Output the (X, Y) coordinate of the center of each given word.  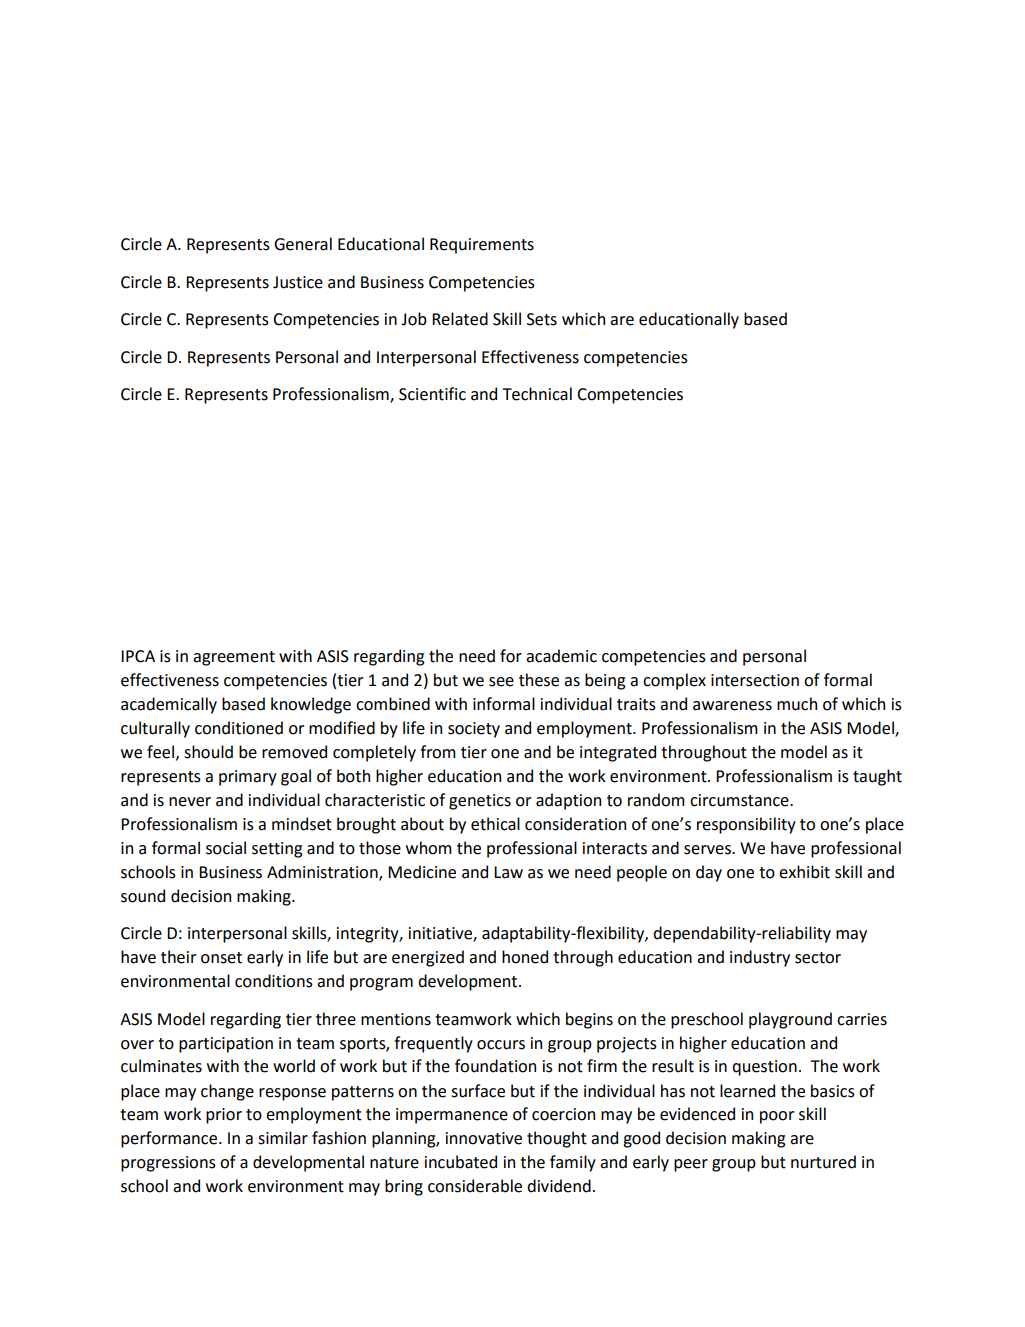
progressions (168, 1164)
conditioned (239, 728)
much (797, 704)
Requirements (482, 246)
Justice (298, 282)
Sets (542, 319)
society (474, 730)
